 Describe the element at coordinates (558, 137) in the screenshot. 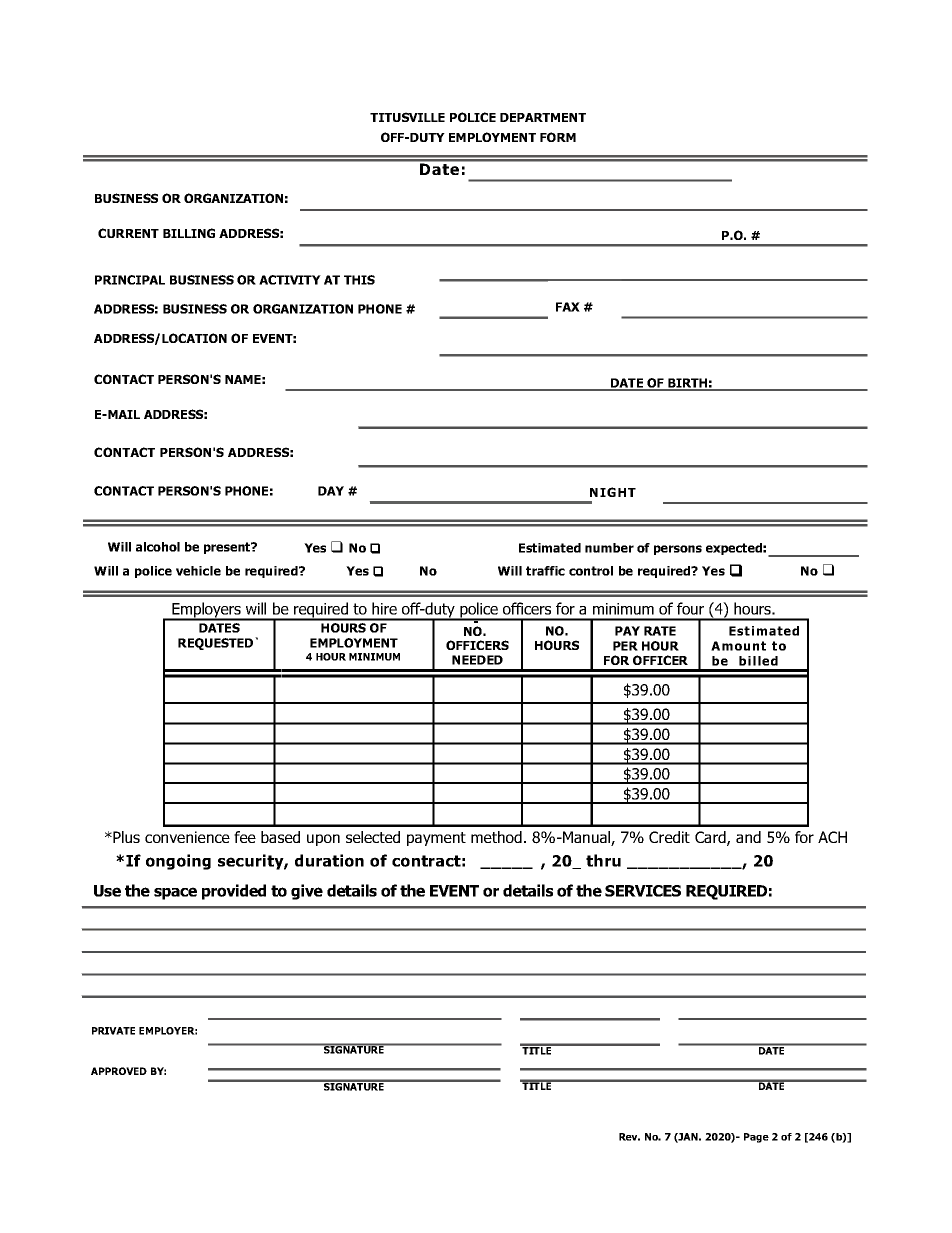

I see `FORM` at that location.
